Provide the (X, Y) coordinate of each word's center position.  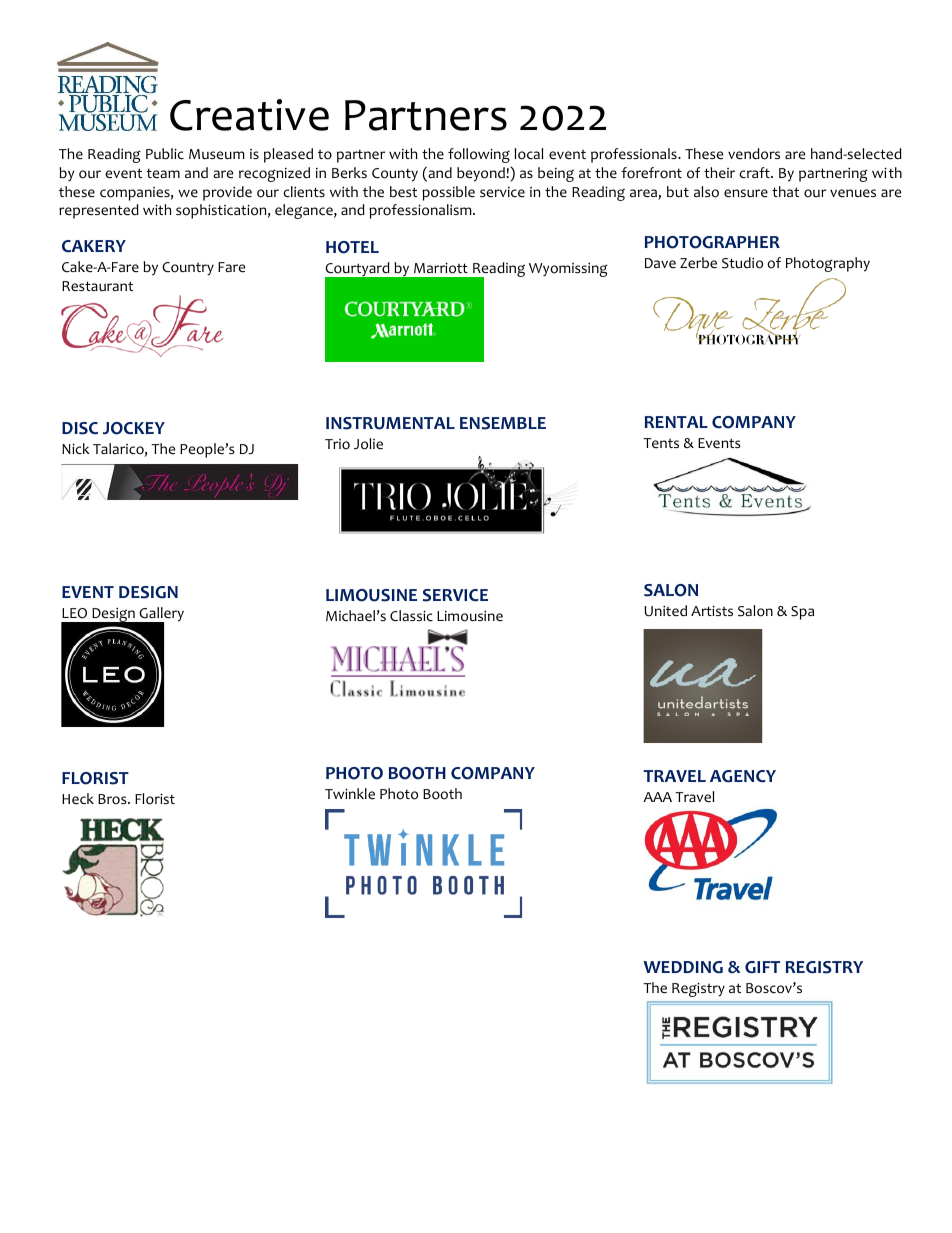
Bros (113, 799)
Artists (712, 610)
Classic (411, 616)
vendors (754, 154)
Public (165, 154)
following (479, 155)
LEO (74, 613)
